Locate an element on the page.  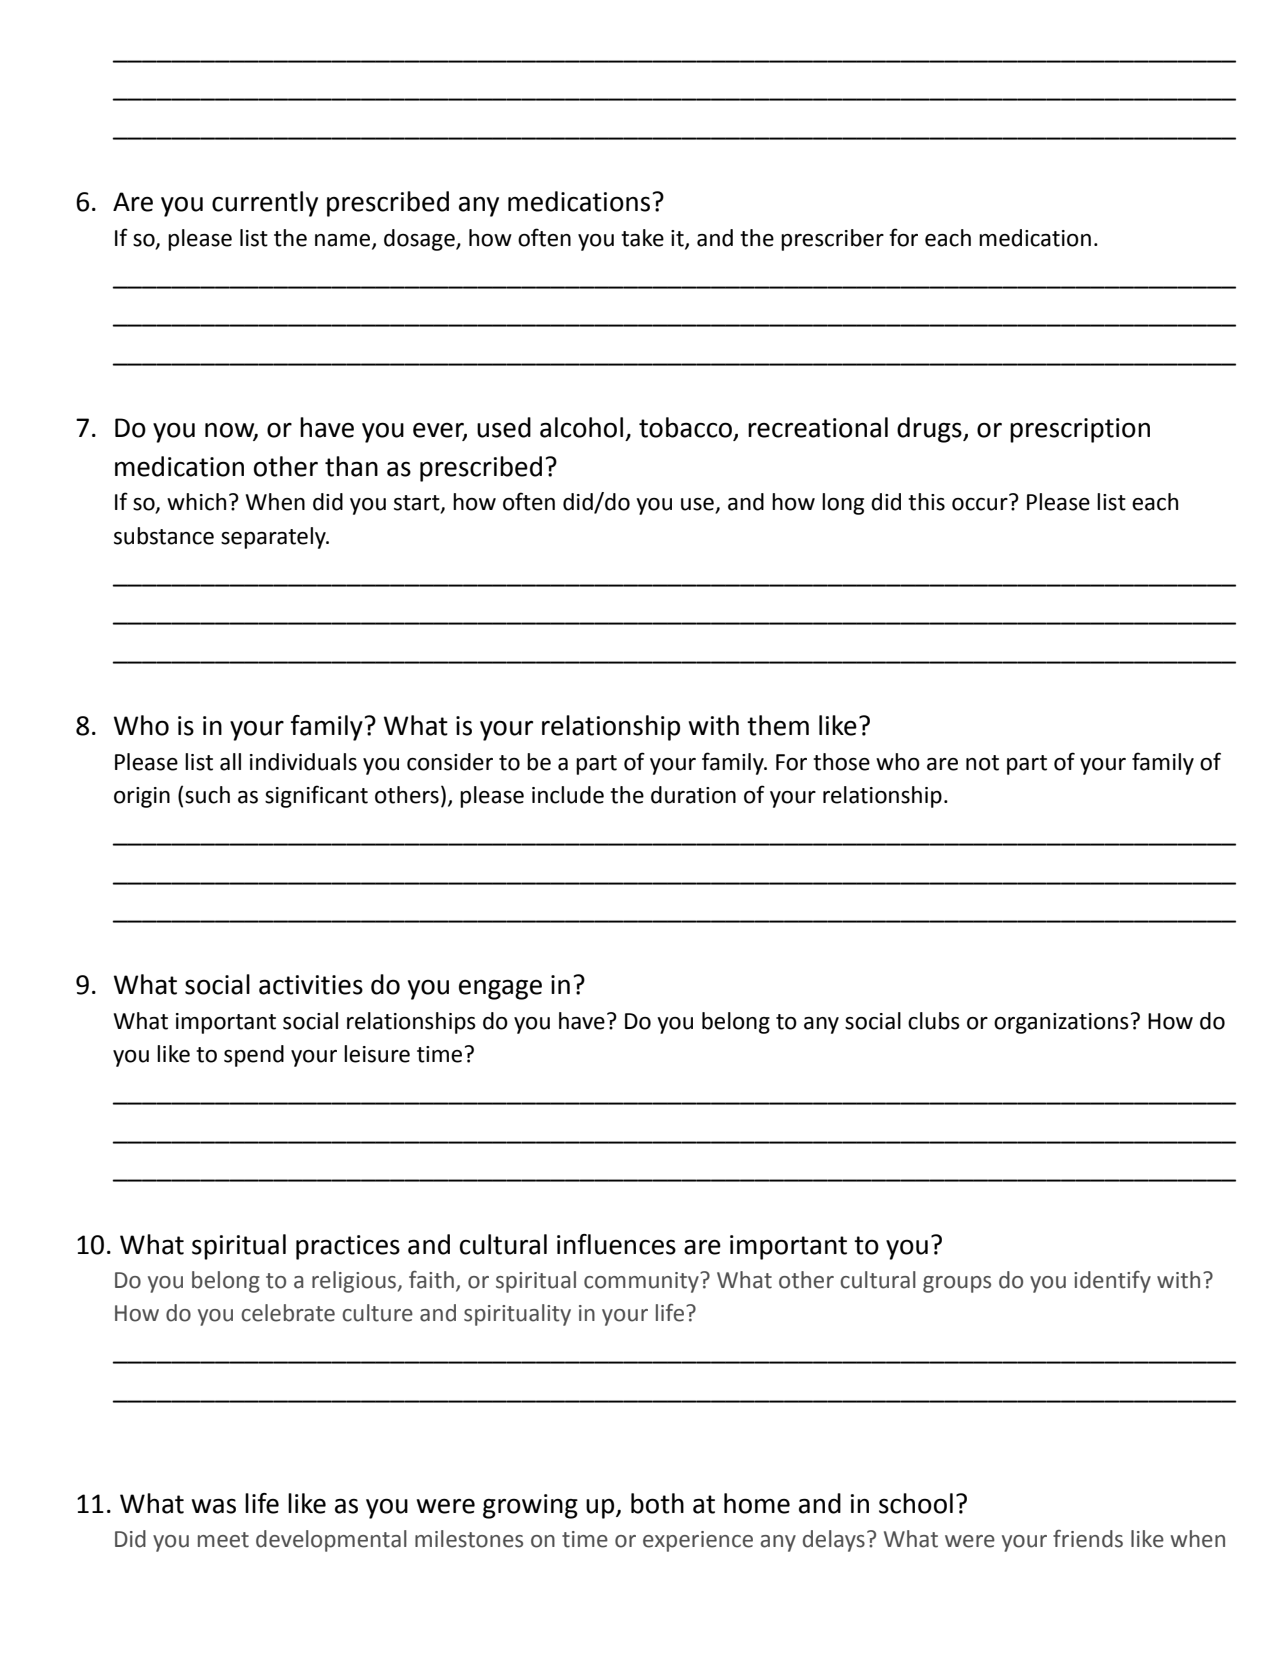
not is located at coordinates (982, 763).
